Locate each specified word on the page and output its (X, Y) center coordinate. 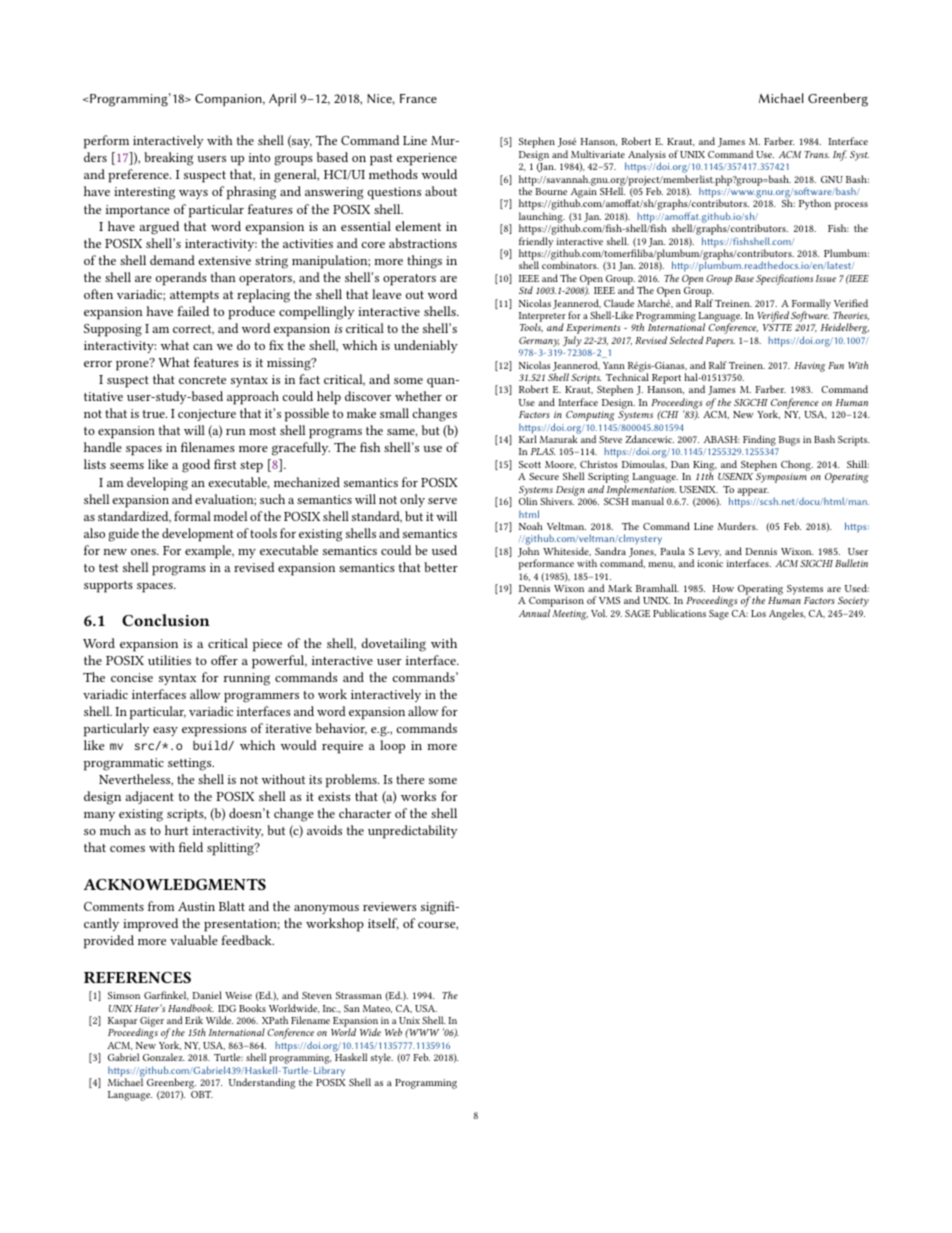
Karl (528, 439)
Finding (760, 442)
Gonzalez (164, 1057)
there (410, 779)
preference (139, 176)
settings (191, 764)
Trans (816, 154)
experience (427, 159)
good (196, 466)
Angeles (787, 614)
